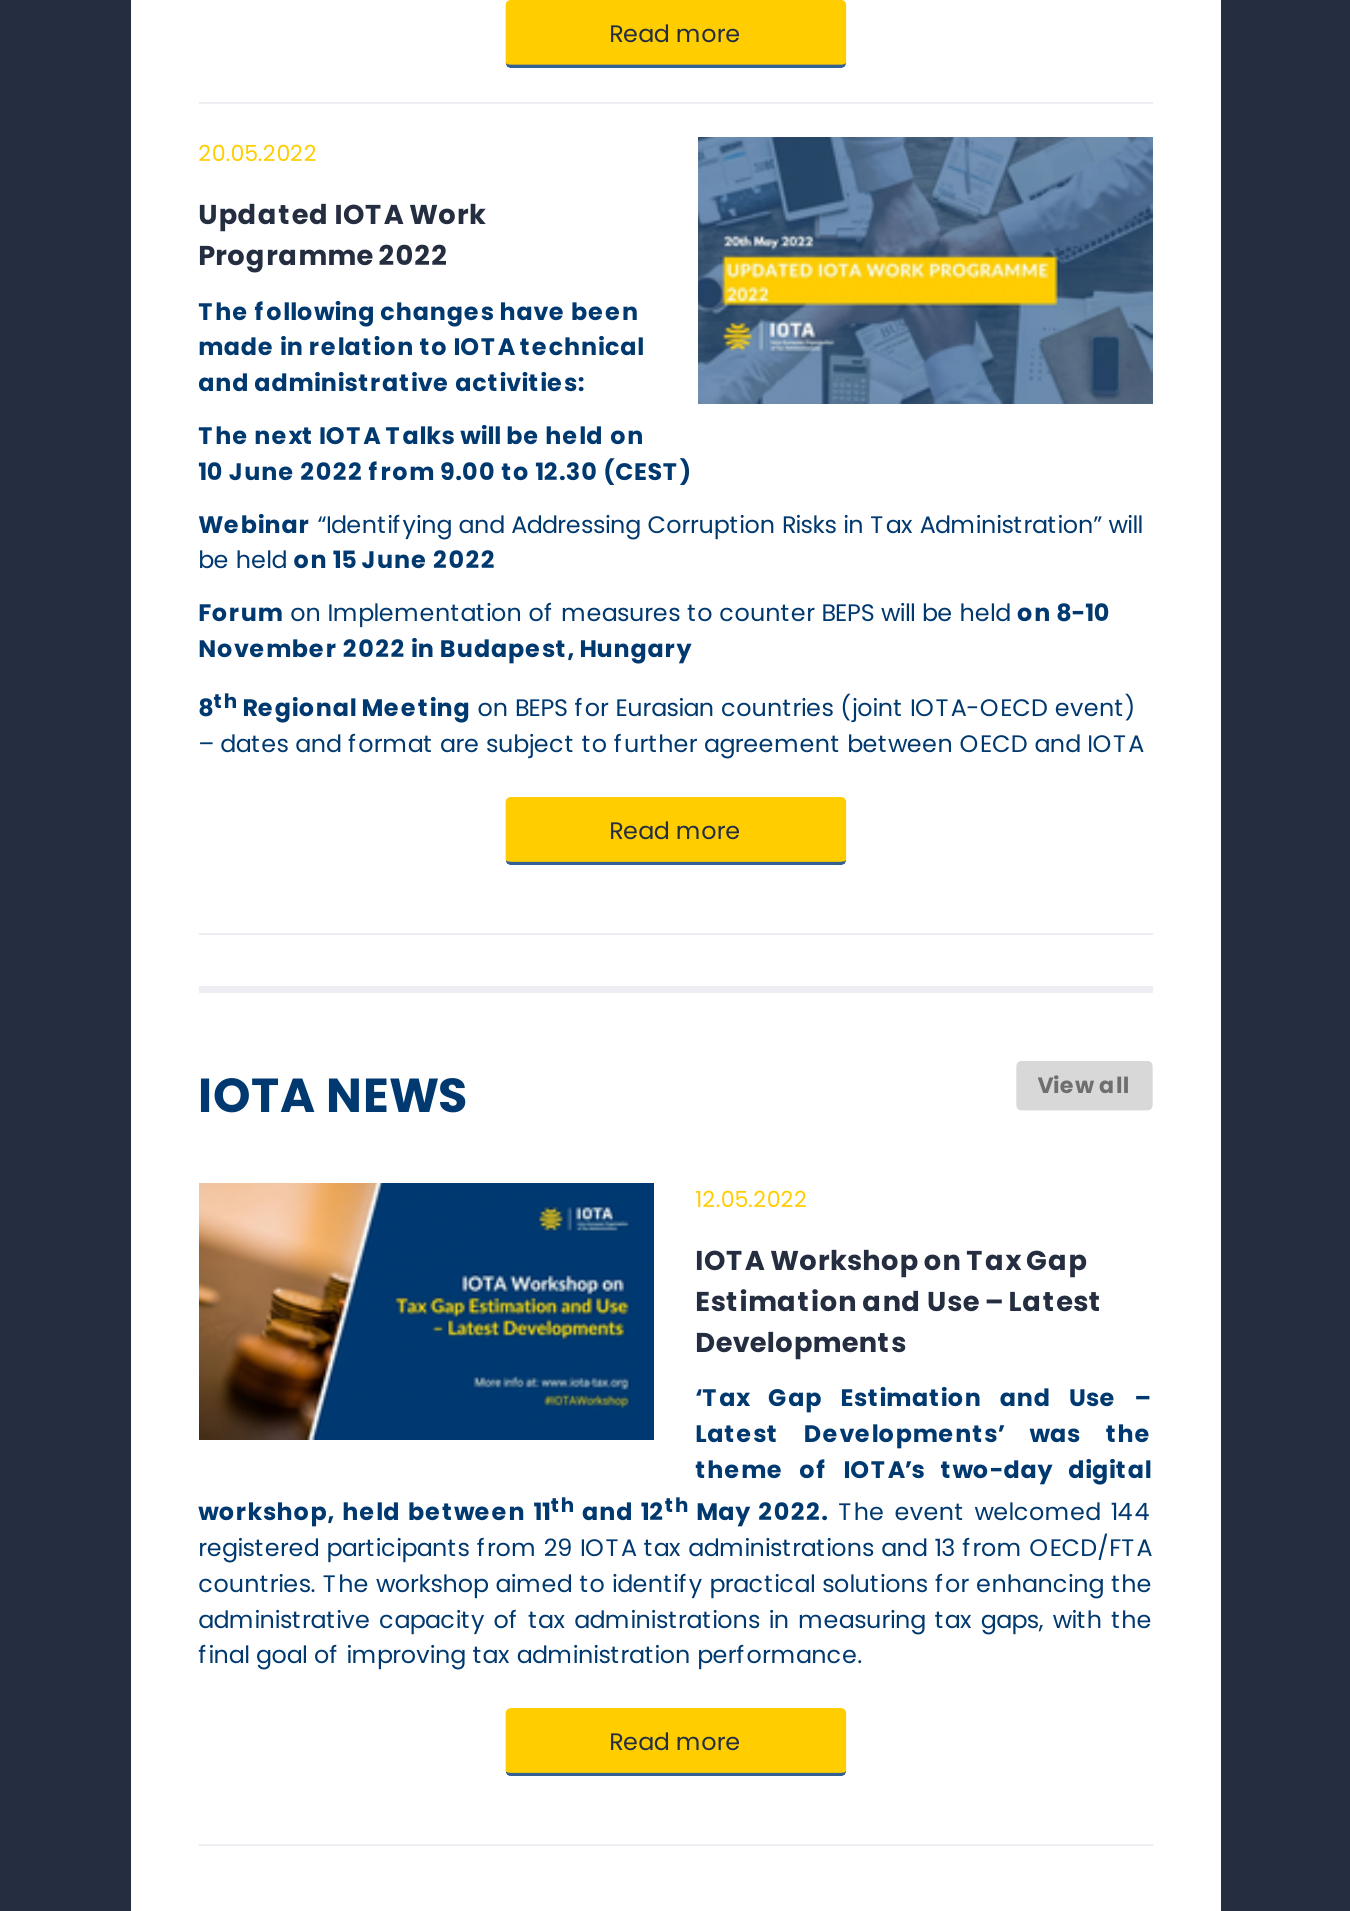  I want to click on View, so click(1066, 1084).
